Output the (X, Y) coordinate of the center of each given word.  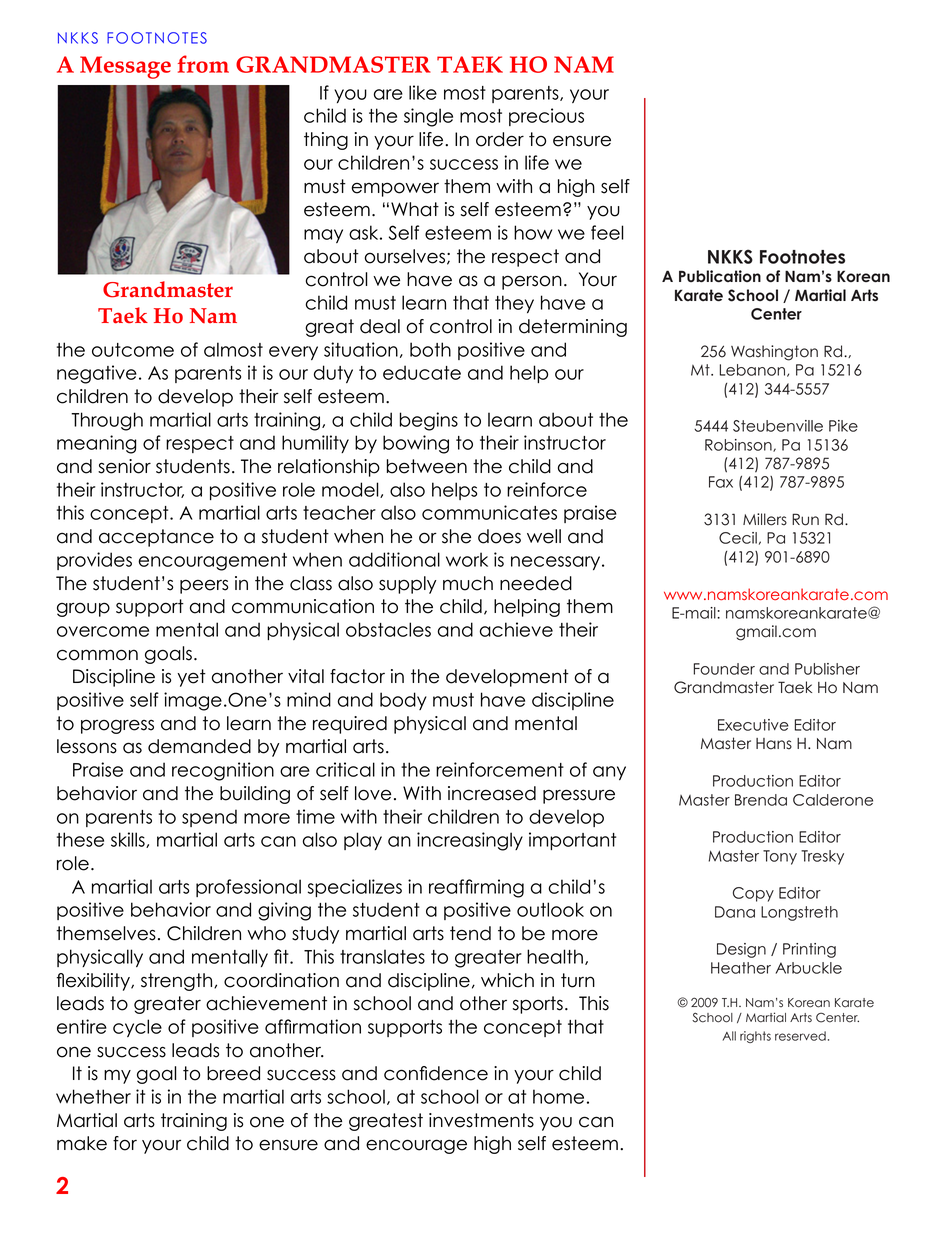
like (423, 92)
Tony (780, 857)
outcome (133, 350)
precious (546, 117)
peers (204, 586)
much (468, 583)
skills (129, 840)
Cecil (738, 538)
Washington (774, 353)
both (430, 349)
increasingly (470, 841)
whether (93, 1096)
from (203, 64)
